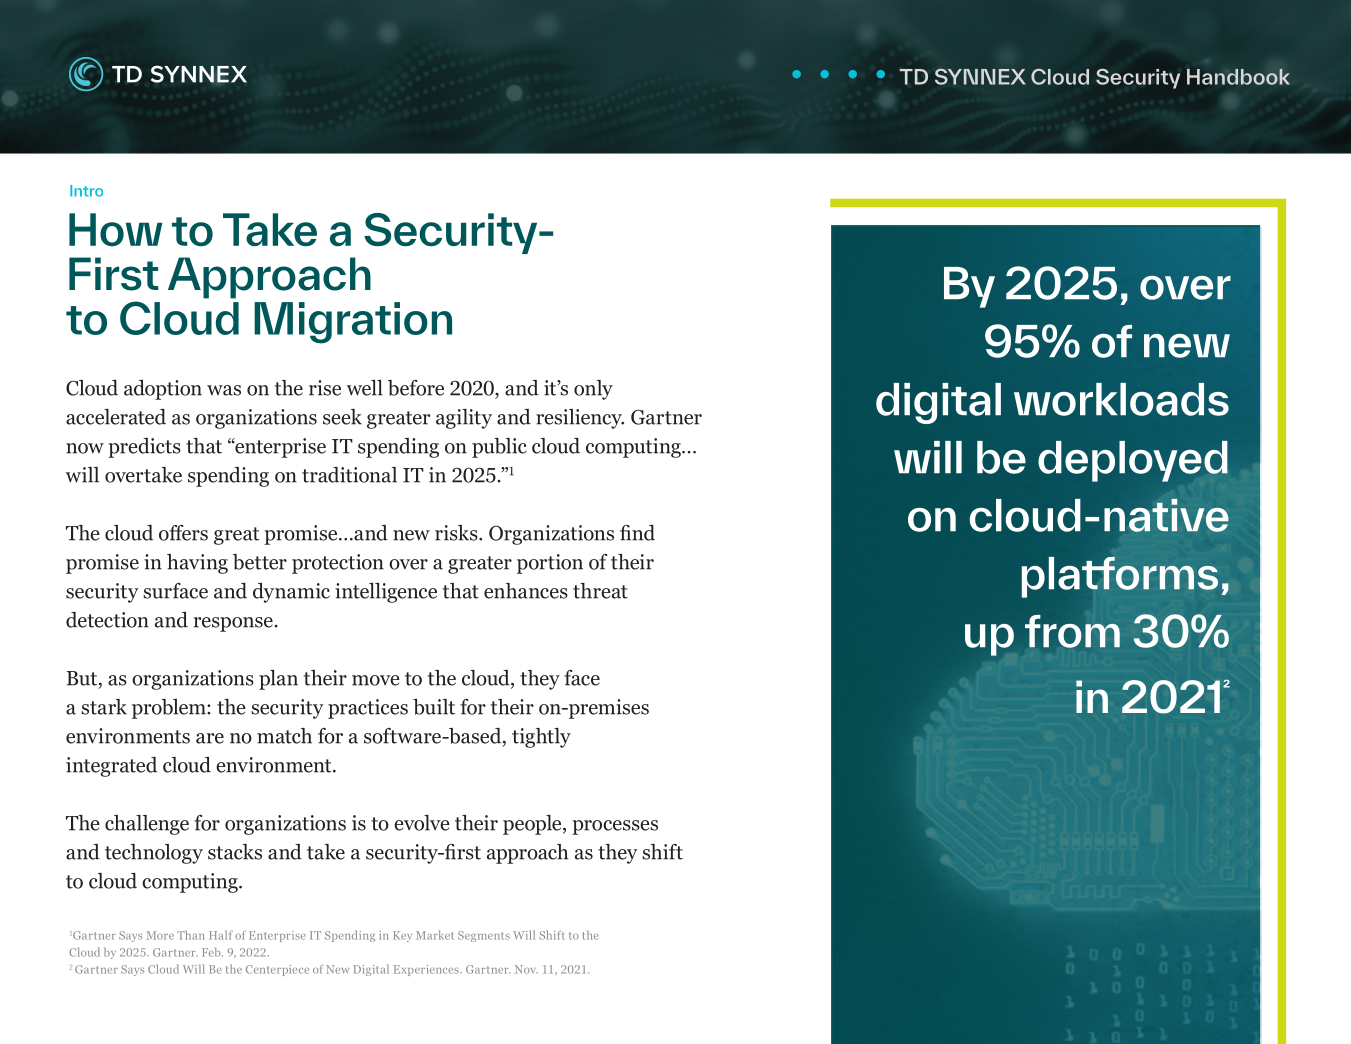  I want to click on plan, so click(278, 680).
